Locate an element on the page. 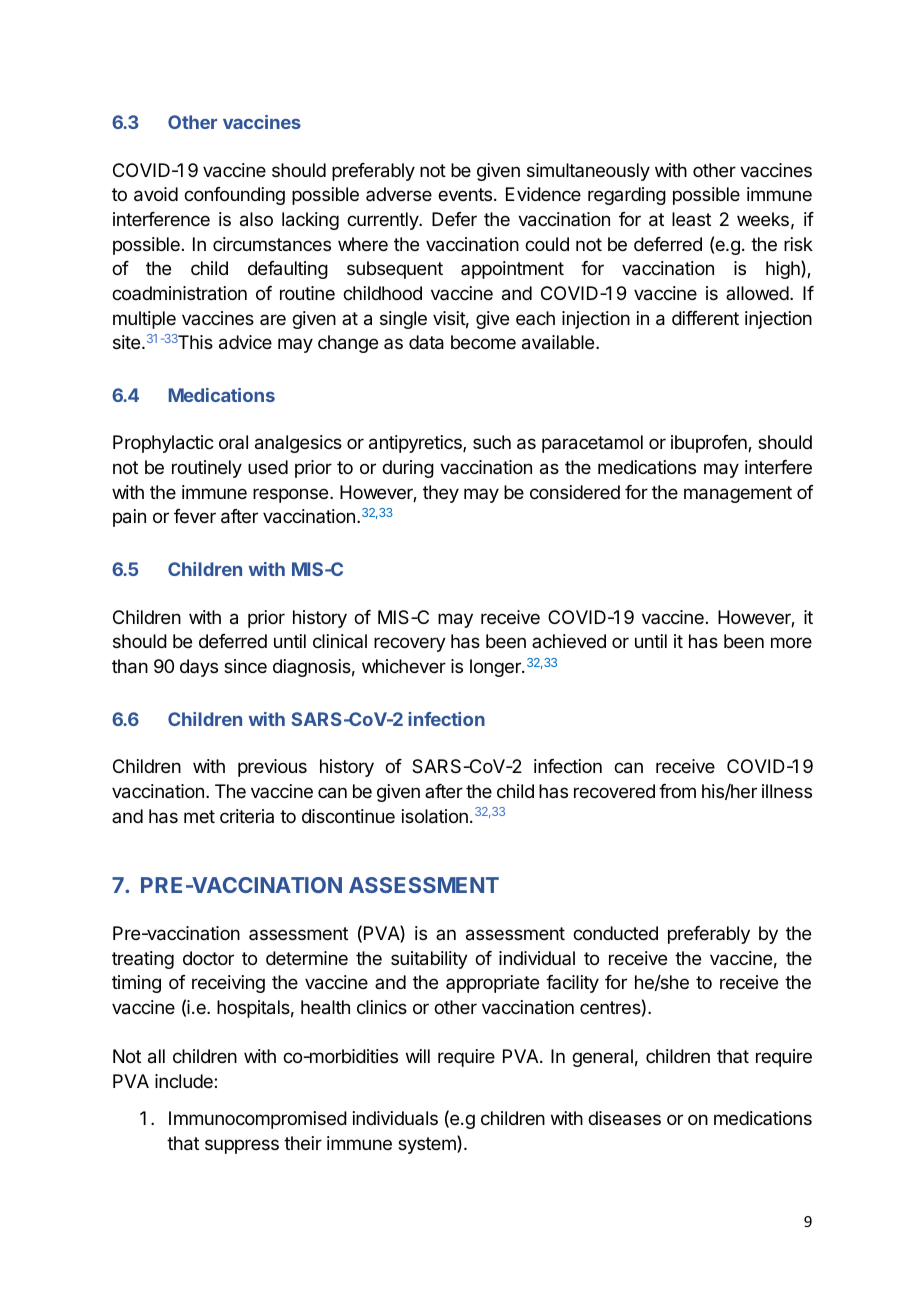 Image resolution: width=924 pixels, height=1308 pixels. doctor is located at coordinates (208, 958).
